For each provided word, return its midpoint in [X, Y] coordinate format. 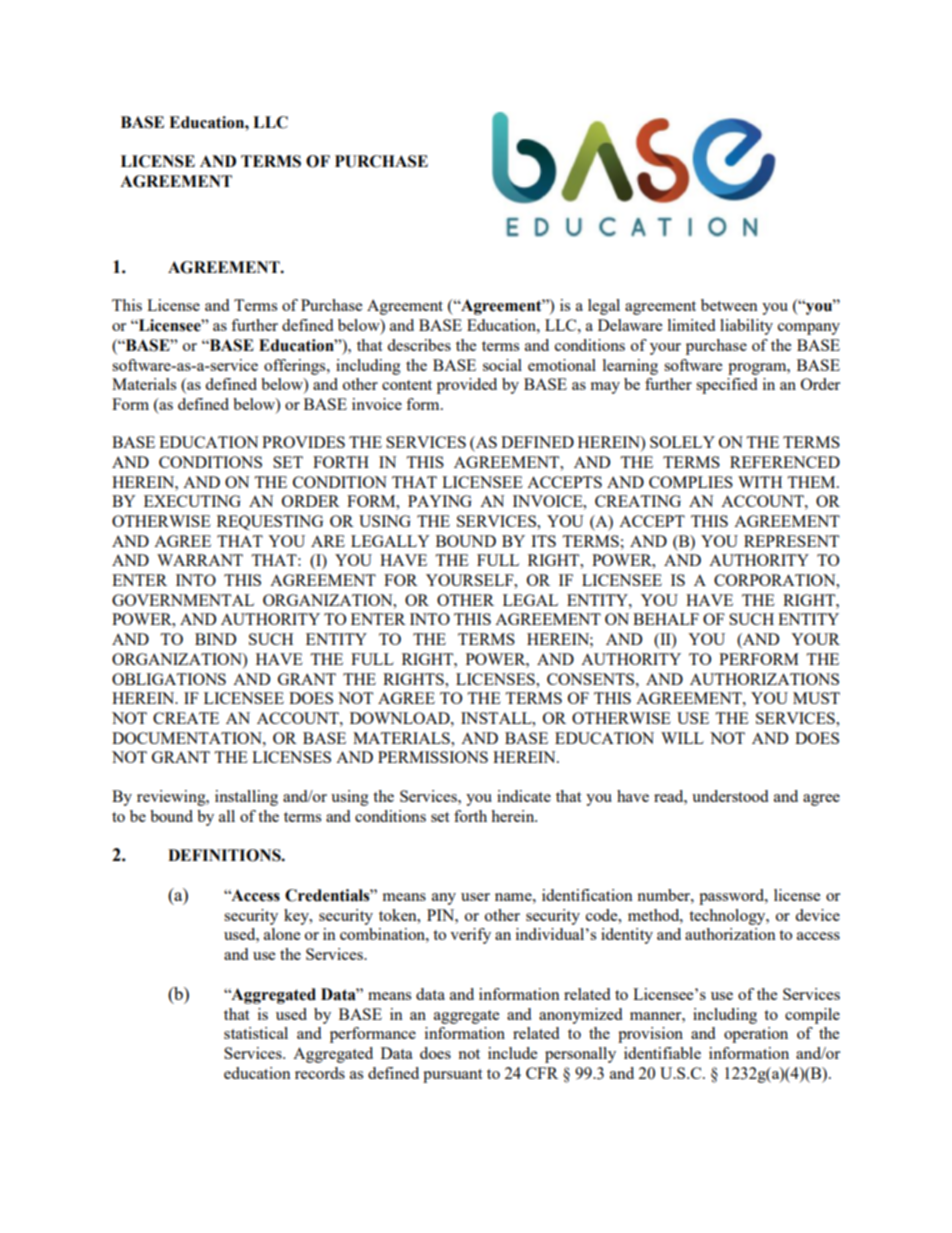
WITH [760, 482]
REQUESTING [270, 522]
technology [728, 917]
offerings [296, 367]
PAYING [440, 501]
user [475, 897]
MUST [816, 698]
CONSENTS [592, 679]
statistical [256, 1033]
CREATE [186, 718]
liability [746, 327]
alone [282, 934]
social [502, 365]
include [512, 1053]
